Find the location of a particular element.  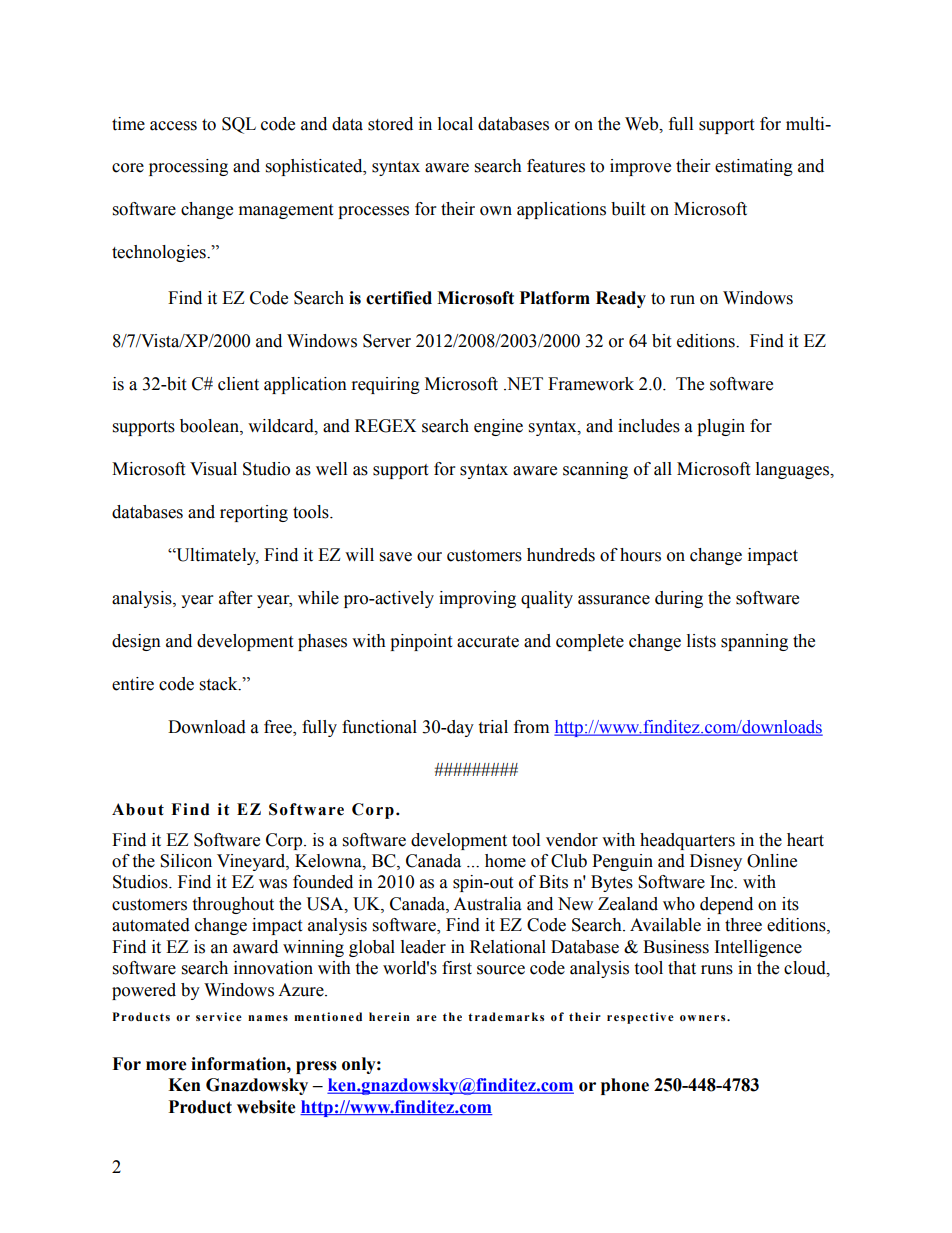

trial is located at coordinates (493, 727).
